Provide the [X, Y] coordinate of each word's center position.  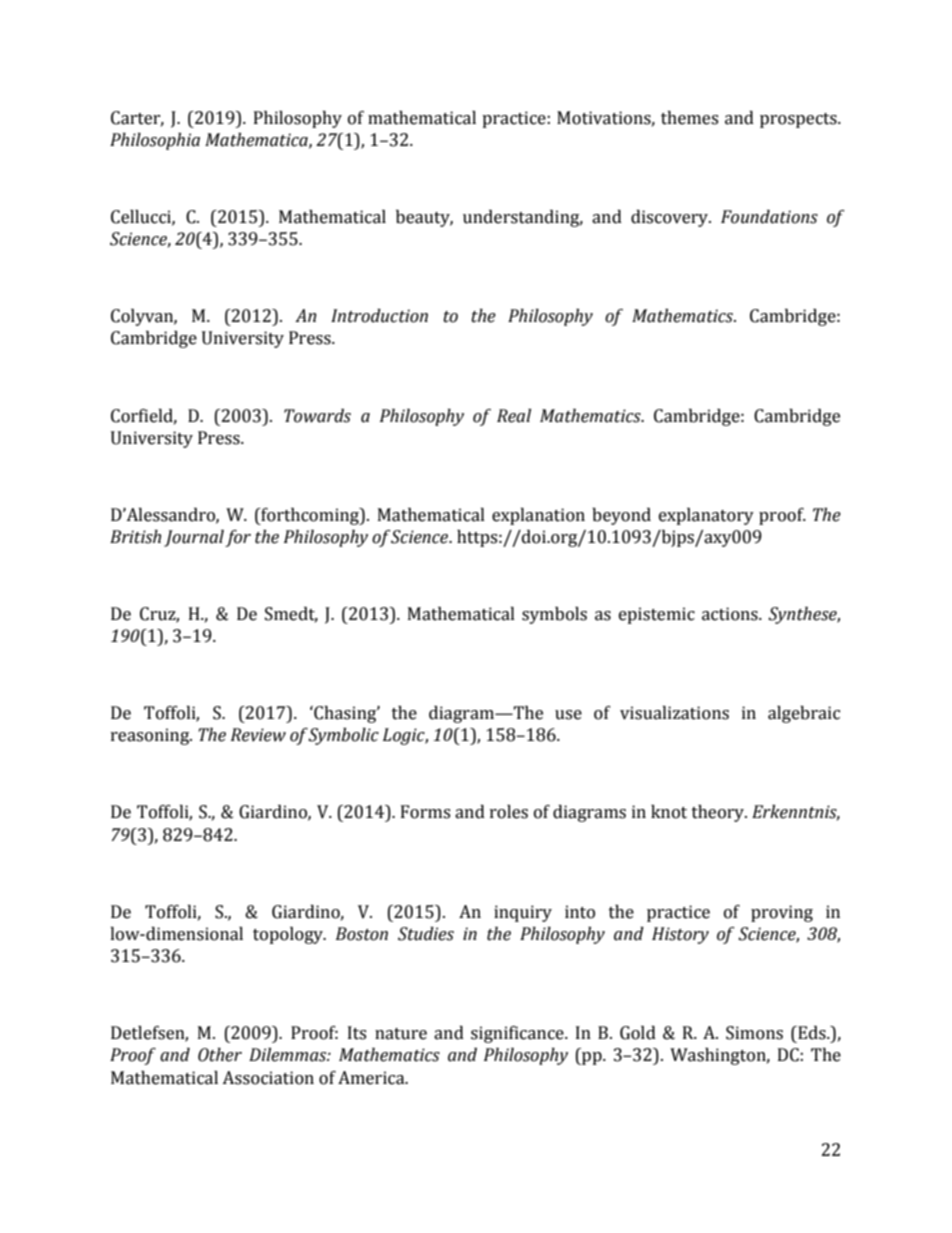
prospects [799, 120]
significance [518, 1034]
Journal [194, 538]
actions [731, 614]
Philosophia [155, 141]
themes [689, 118]
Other [220, 1055]
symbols [554, 615]
